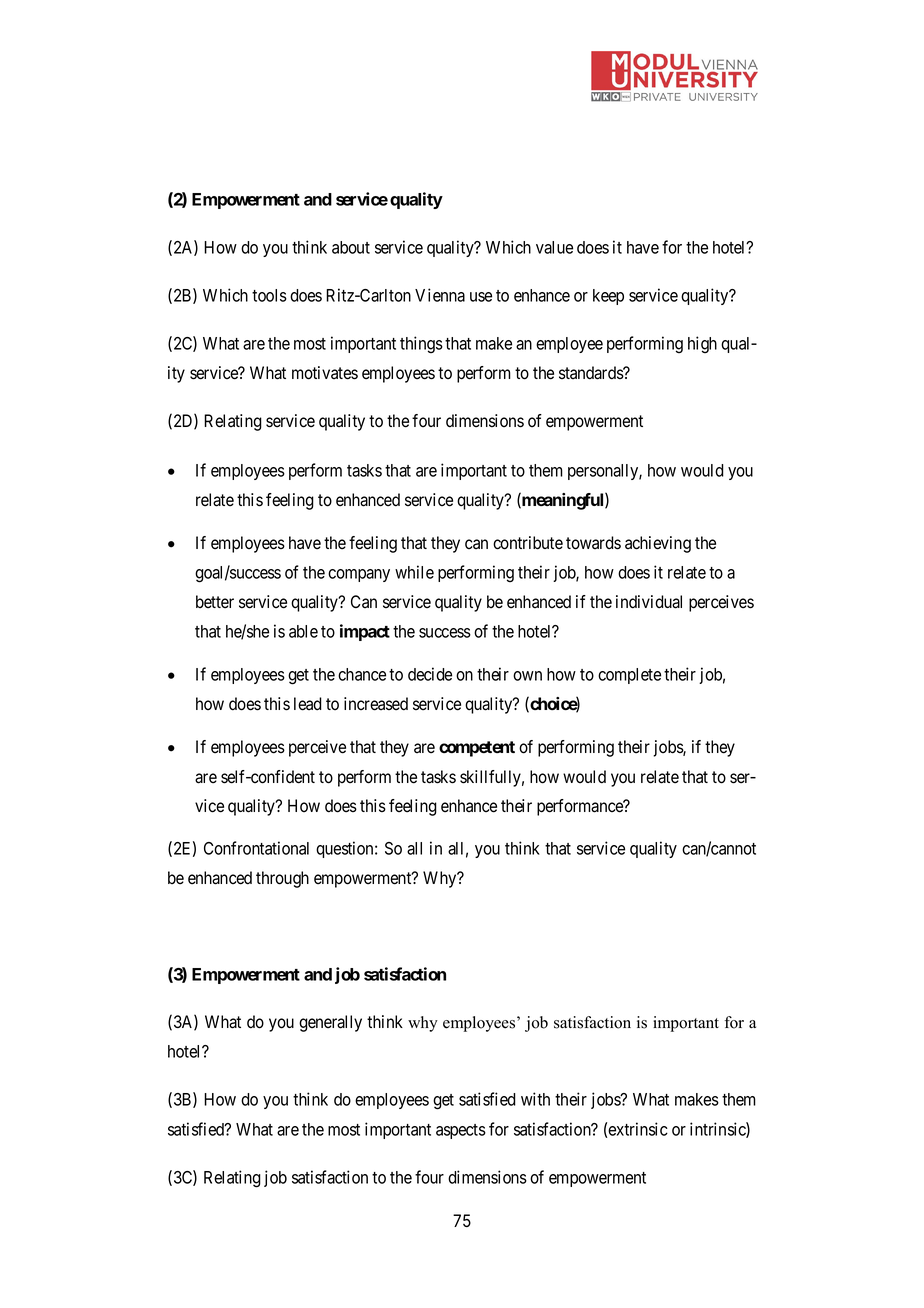  Describe the element at coordinates (256, 848) in the document. I see `Confrontational` at that location.
